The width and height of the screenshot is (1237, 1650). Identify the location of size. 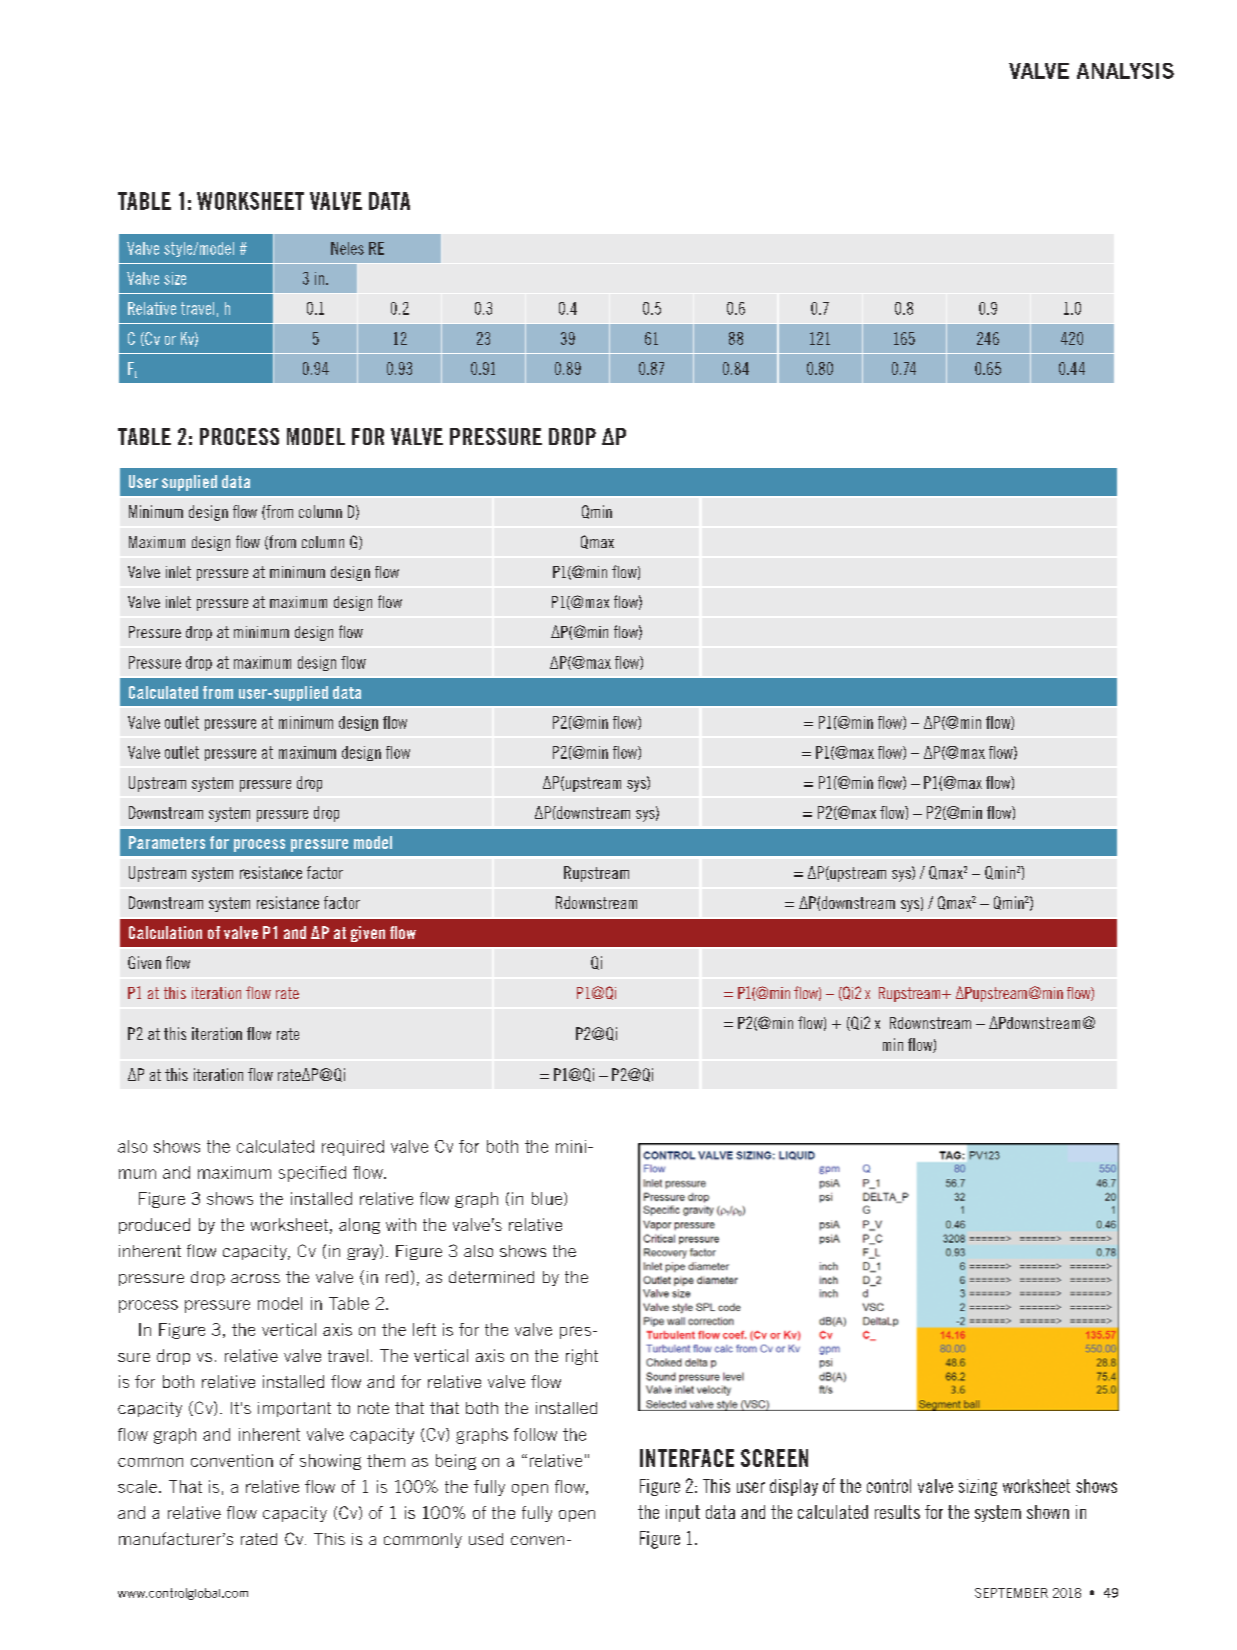
(175, 278).
